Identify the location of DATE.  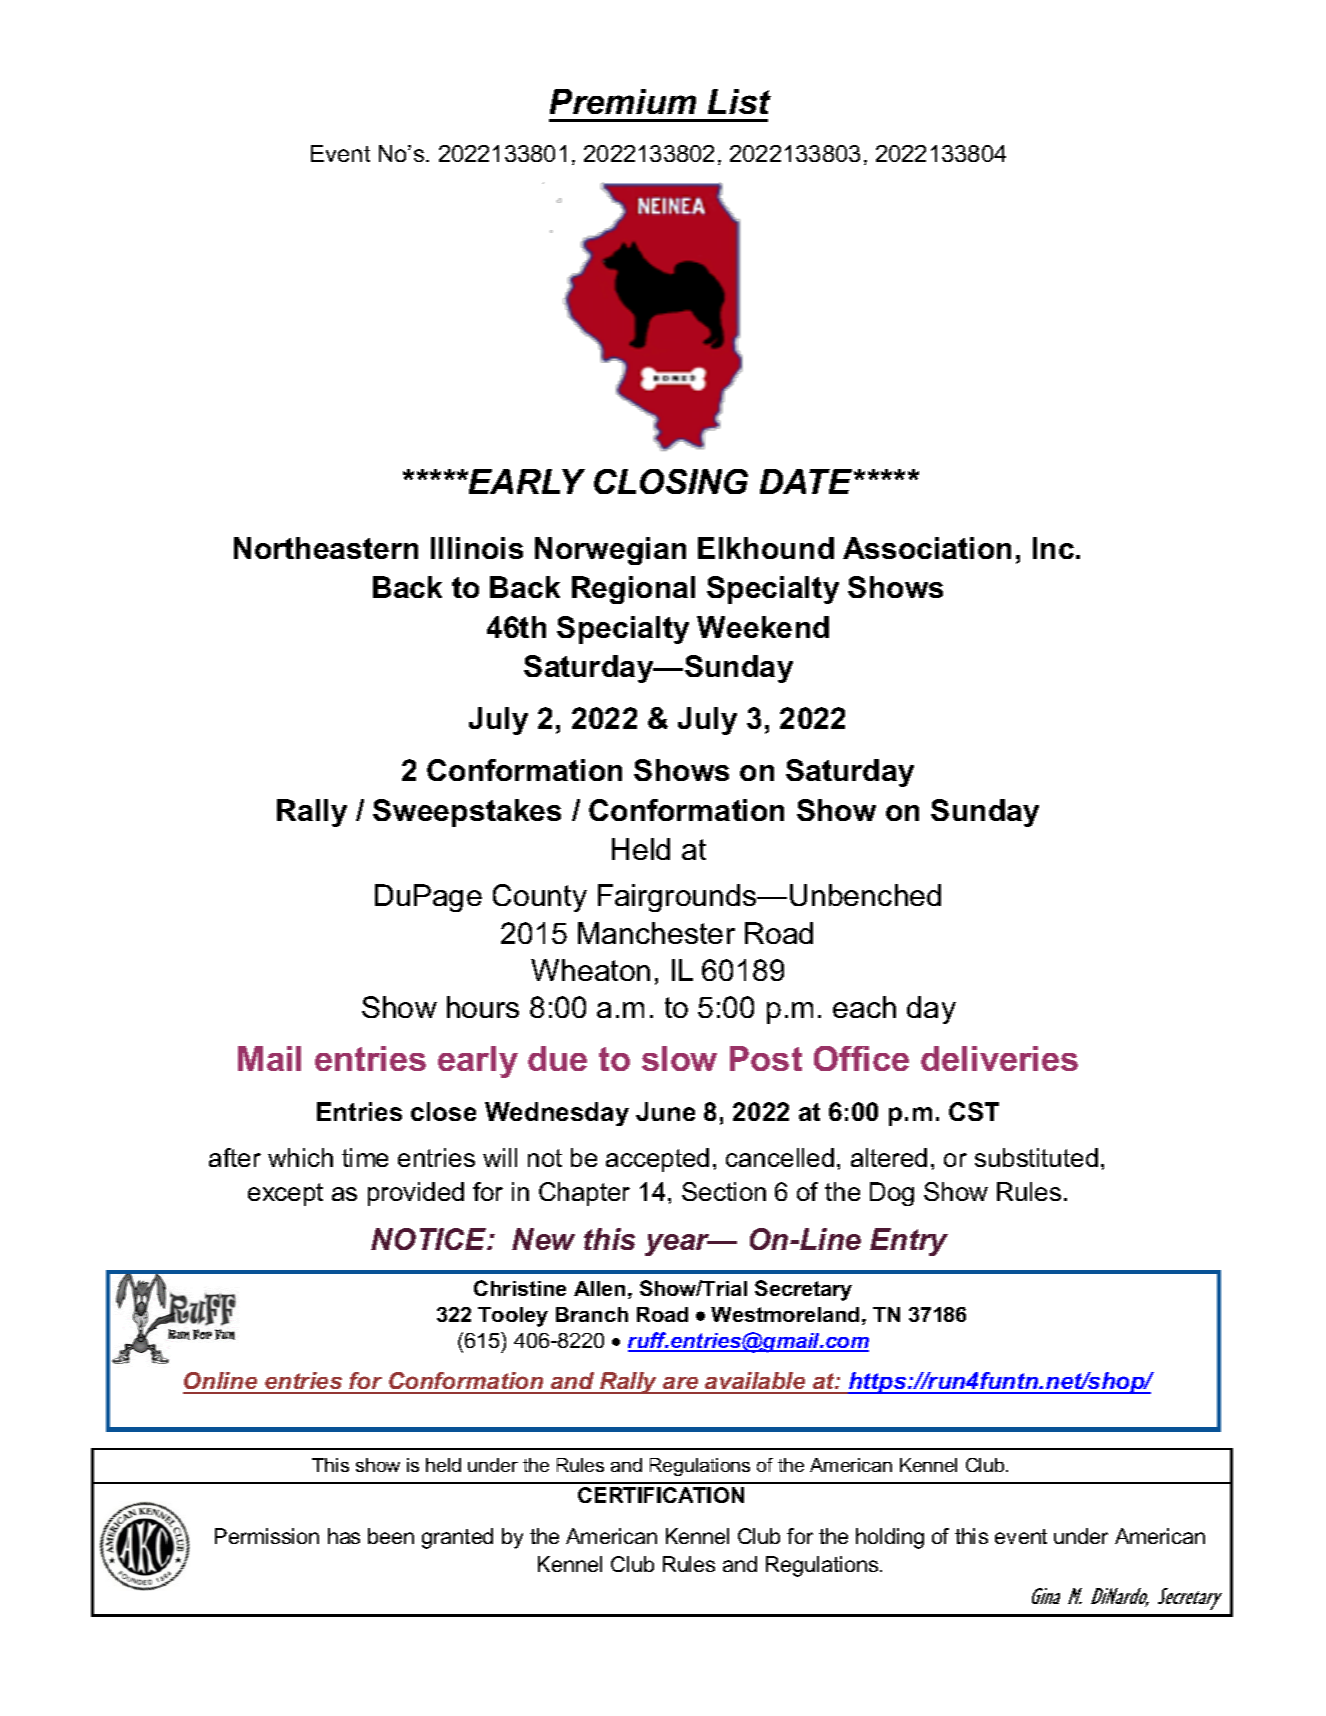
(807, 481).
